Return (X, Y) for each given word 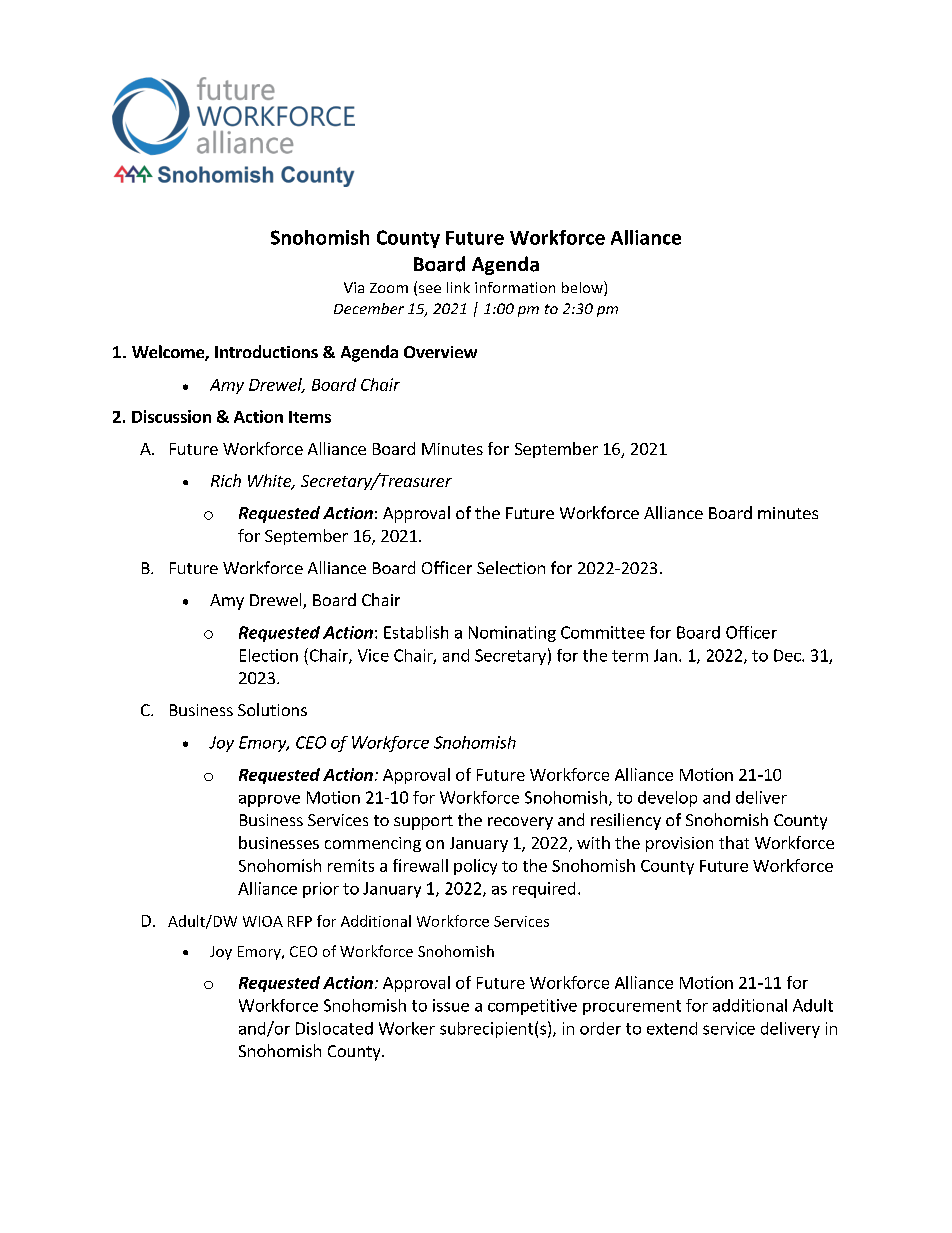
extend (672, 1028)
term (630, 656)
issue (451, 1005)
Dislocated (334, 1028)
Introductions (266, 351)
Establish (416, 632)
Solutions (272, 709)
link (458, 287)
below (583, 288)
